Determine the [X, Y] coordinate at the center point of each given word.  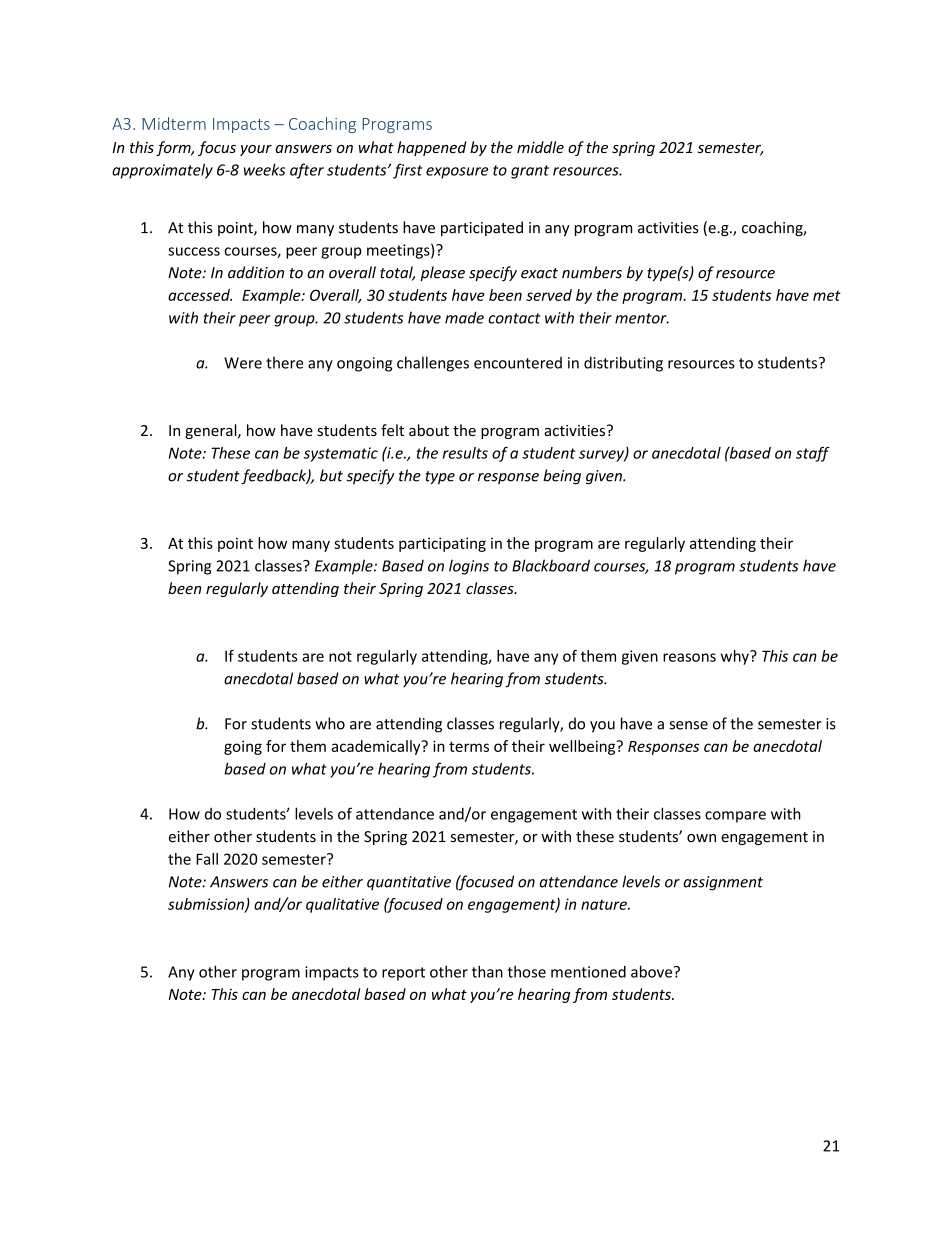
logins [469, 567]
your [256, 150]
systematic [341, 454]
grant [530, 172]
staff [813, 454]
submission [207, 905]
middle [540, 147]
